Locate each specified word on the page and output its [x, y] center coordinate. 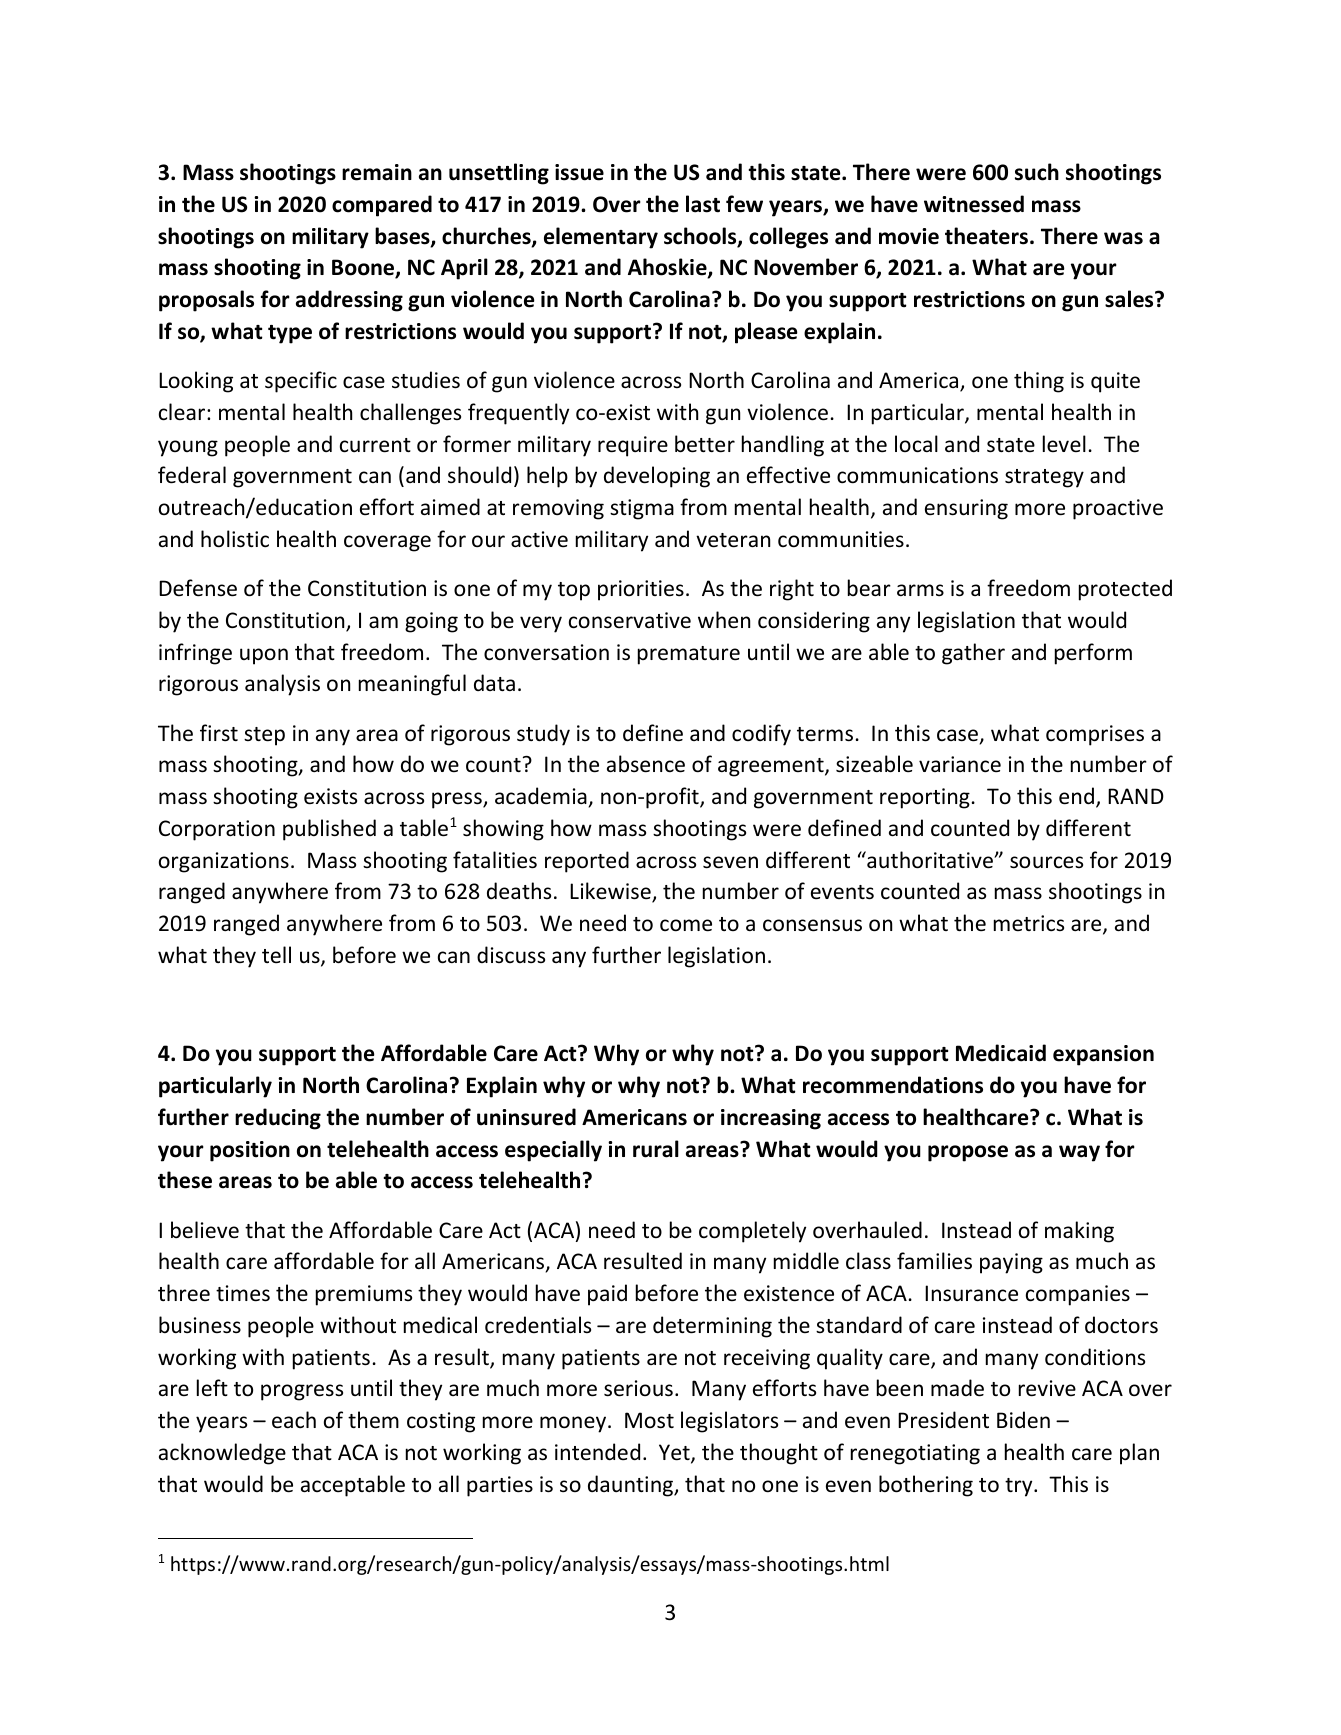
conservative [630, 620]
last [703, 204]
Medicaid [1001, 1053]
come [686, 925]
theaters [988, 236]
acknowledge [222, 1454]
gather [973, 654]
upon [264, 656]
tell [276, 954]
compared [382, 206]
